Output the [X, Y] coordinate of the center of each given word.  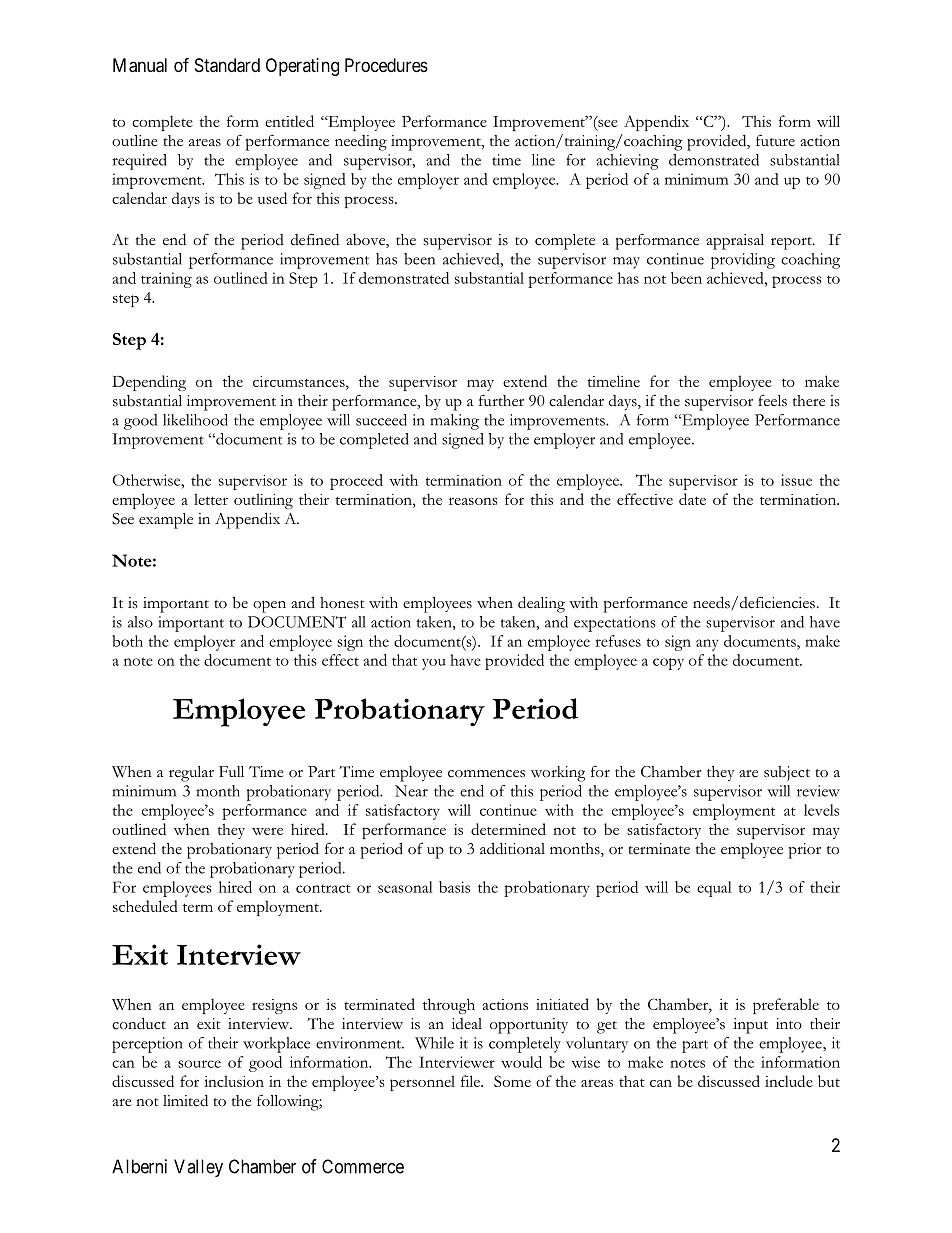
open [269, 606]
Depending [149, 383]
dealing [541, 604]
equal [714, 889]
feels [772, 401]
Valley [198, 1168]
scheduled [145, 906]
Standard [227, 65]
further [501, 400]
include [789, 1081]
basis [454, 887]
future [775, 140]
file [471, 1081]
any [707, 645]
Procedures [386, 65]
